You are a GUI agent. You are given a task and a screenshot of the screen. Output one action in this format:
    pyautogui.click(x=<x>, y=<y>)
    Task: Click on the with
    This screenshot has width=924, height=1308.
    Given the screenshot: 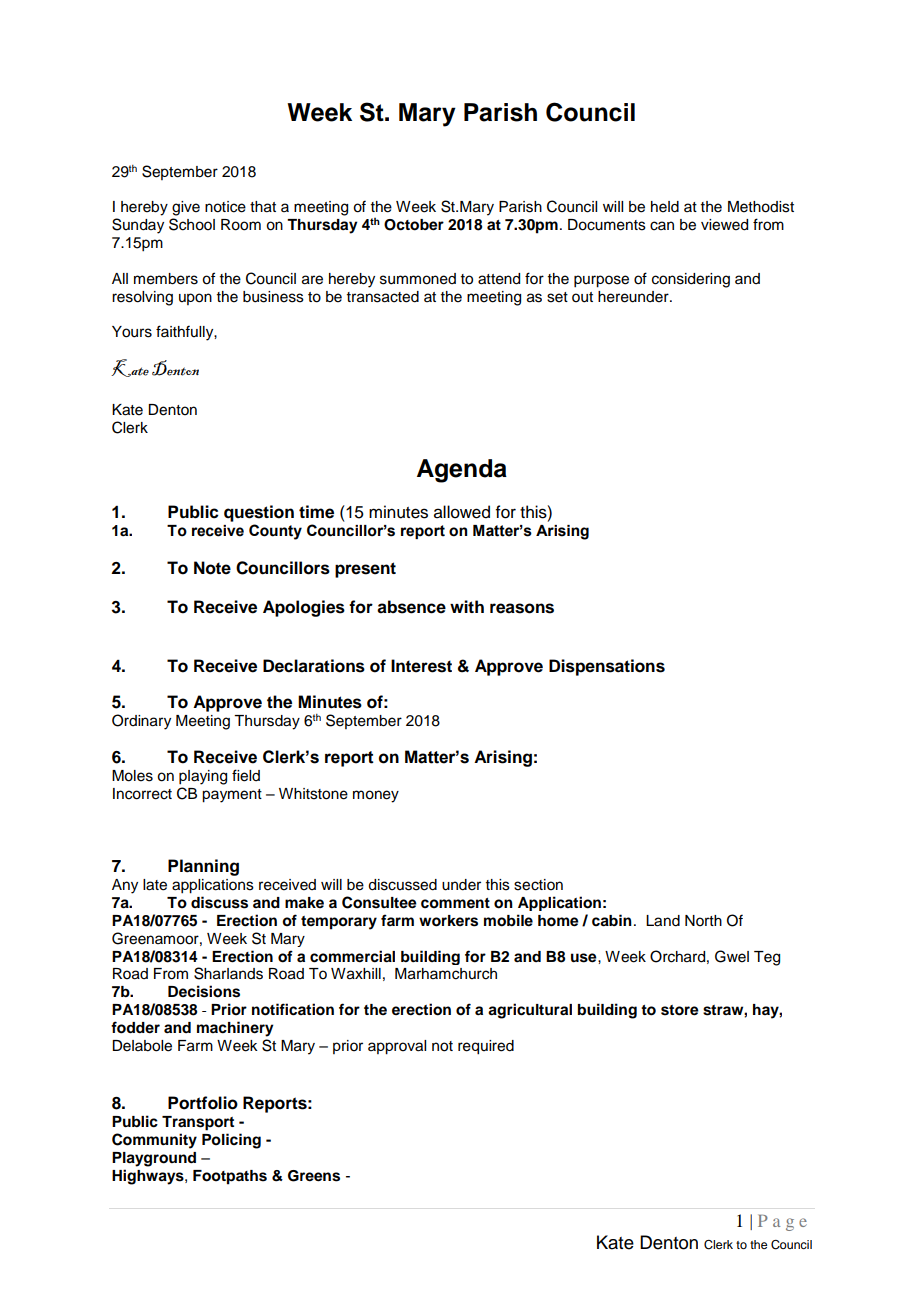 What is the action you would take?
    pyautogui.click(x=467, y=606)
